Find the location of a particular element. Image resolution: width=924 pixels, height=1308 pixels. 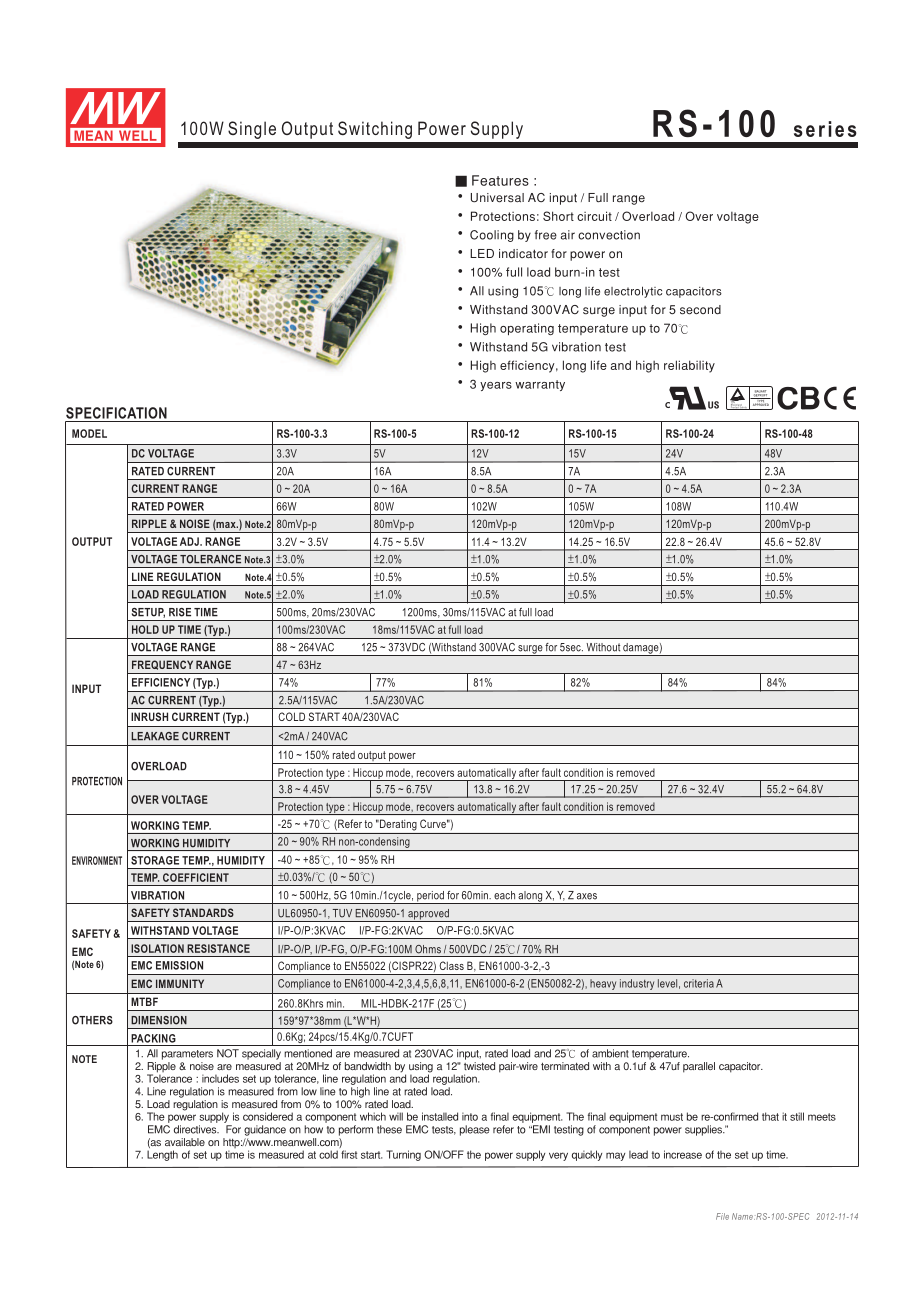

reliability is located at coordinates (689, 366).
